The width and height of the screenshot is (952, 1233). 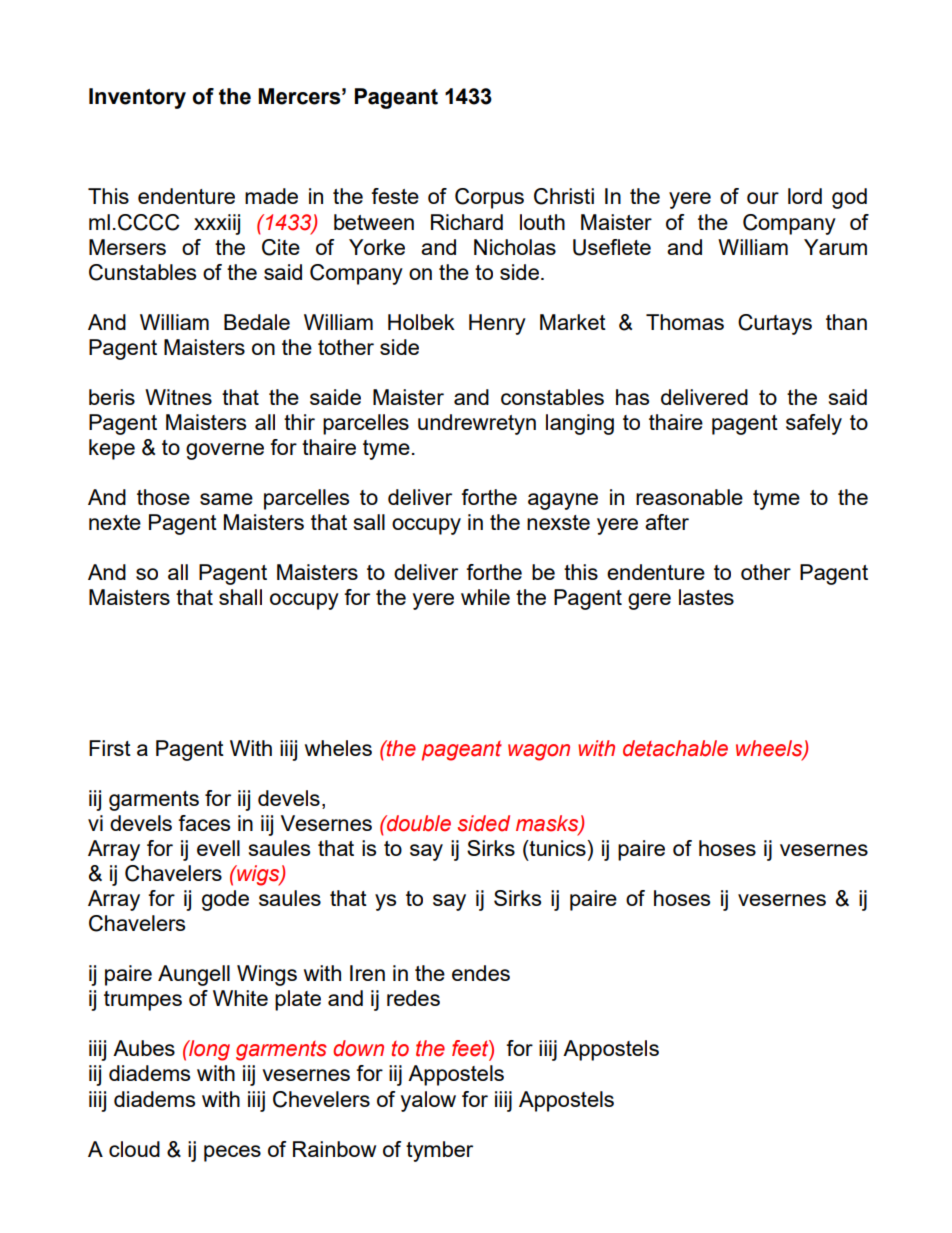 I want to click on shall, so click(x=240, y=597).
